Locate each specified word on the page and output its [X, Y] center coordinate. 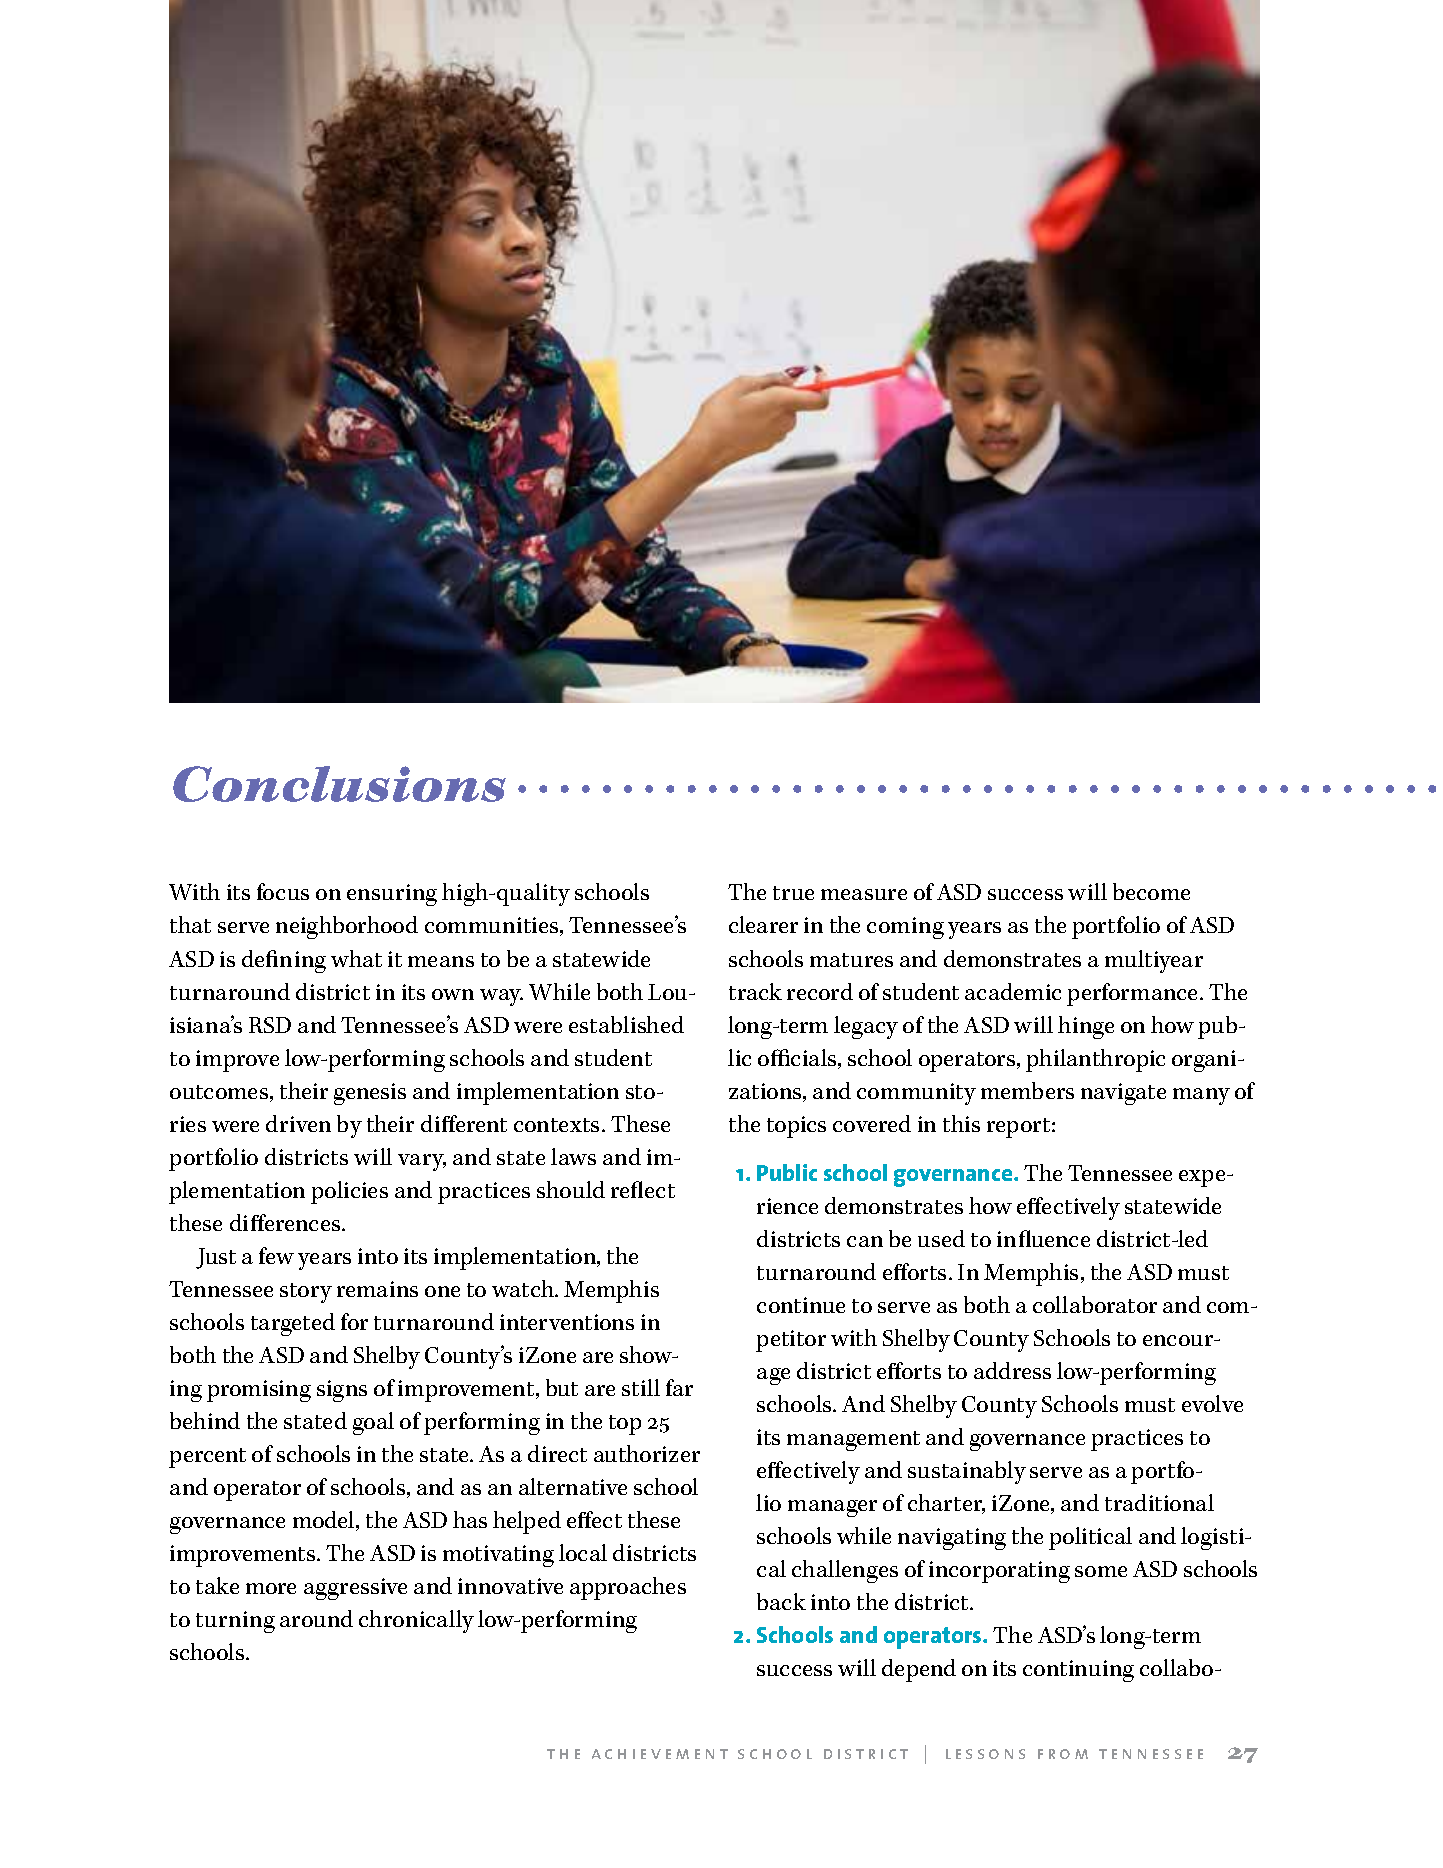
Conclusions [339, 784]
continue [801, 1305]
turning [235, 1622]
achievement [660, 1754]
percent [207, 1458]
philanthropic [1095, 1060]
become [1151, 891]
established [626, 1024]
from [1063, 1754]
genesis [370, 1094]
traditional [1159, 1502]
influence [1043, 1238]
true [793, 893]
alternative [573, 1486]
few [276, 1255]
